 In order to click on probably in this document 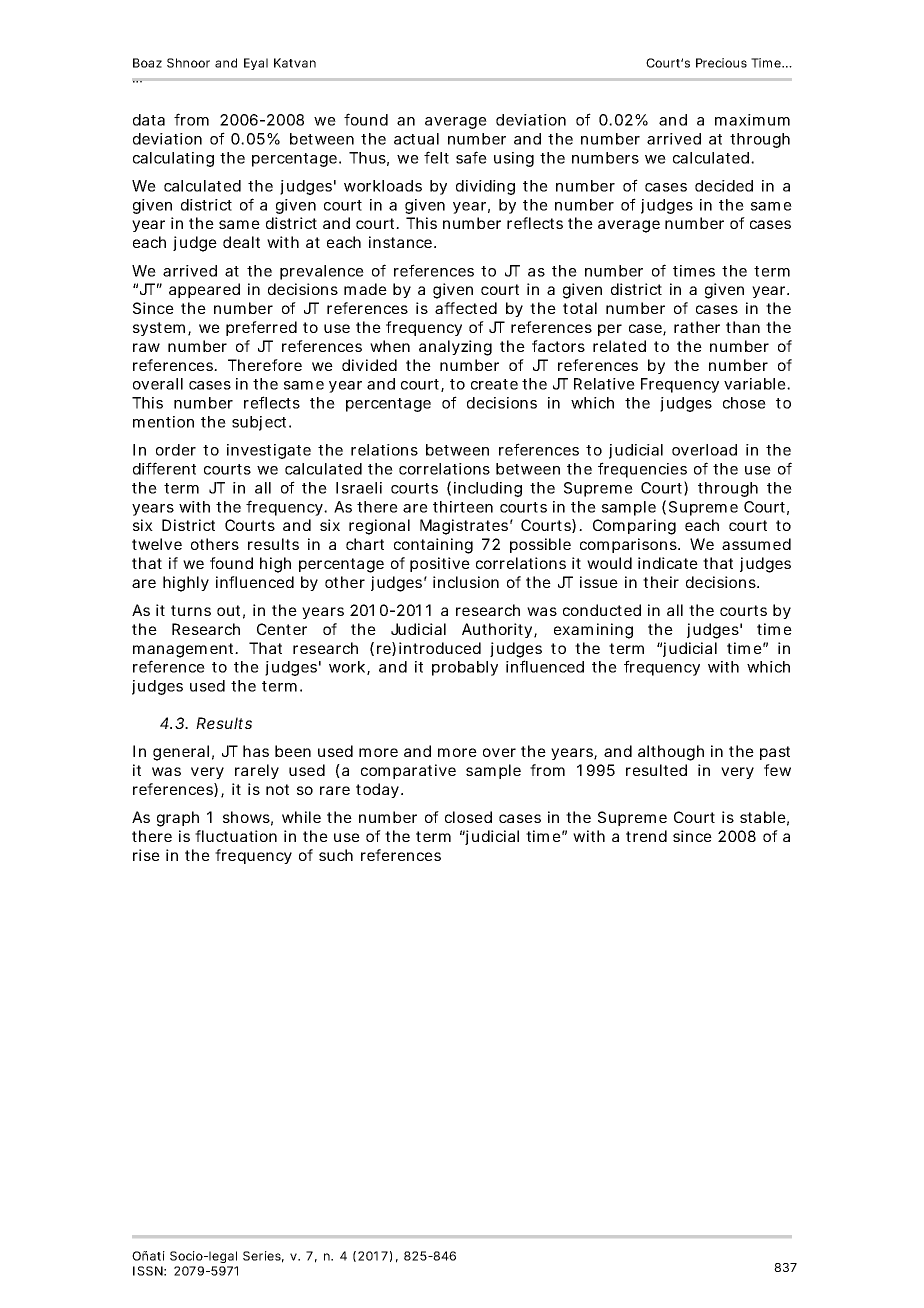, I will do `click(465, 668)`.
